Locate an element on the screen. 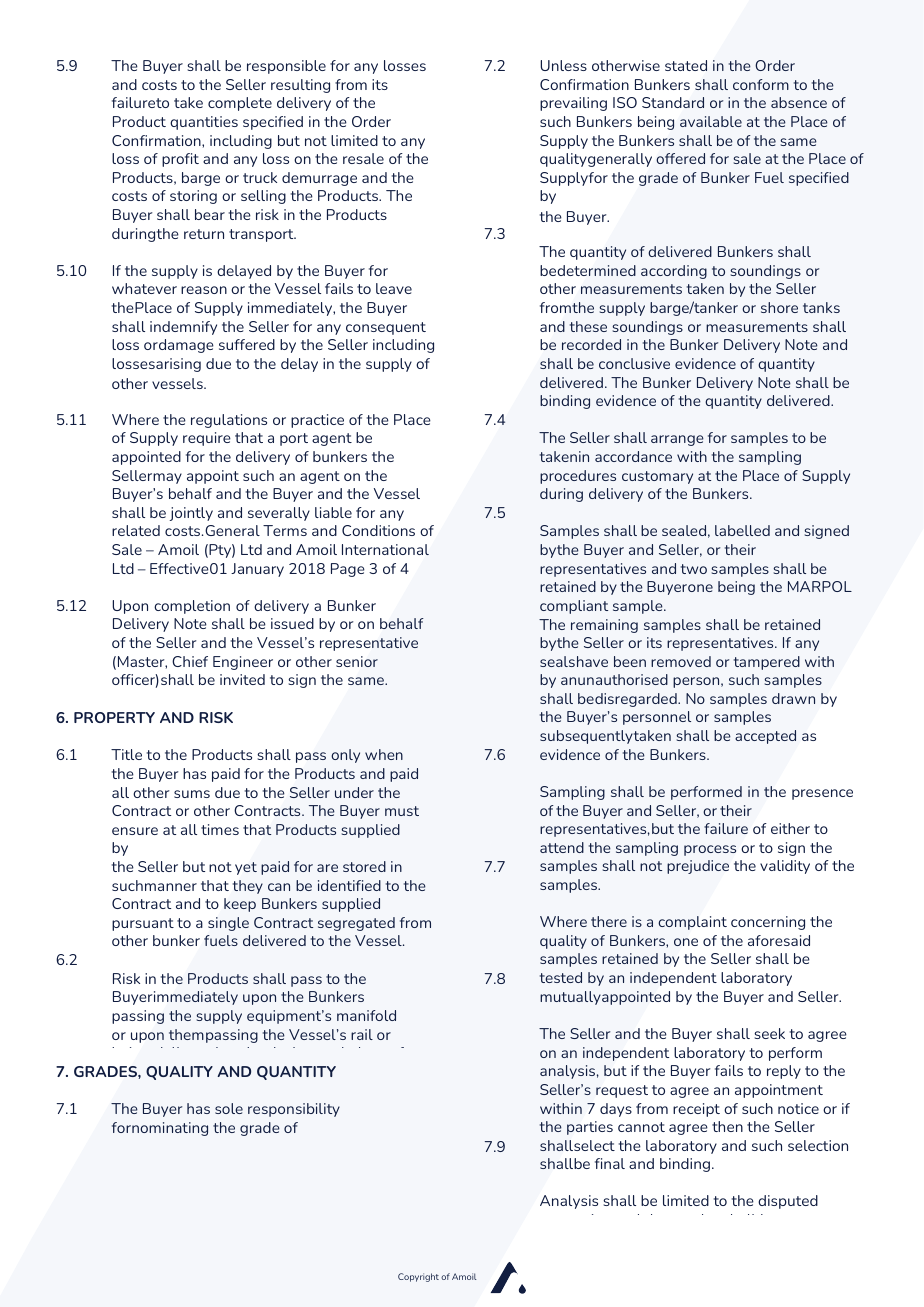  Copyright is located at coordinates (418, 1277).
